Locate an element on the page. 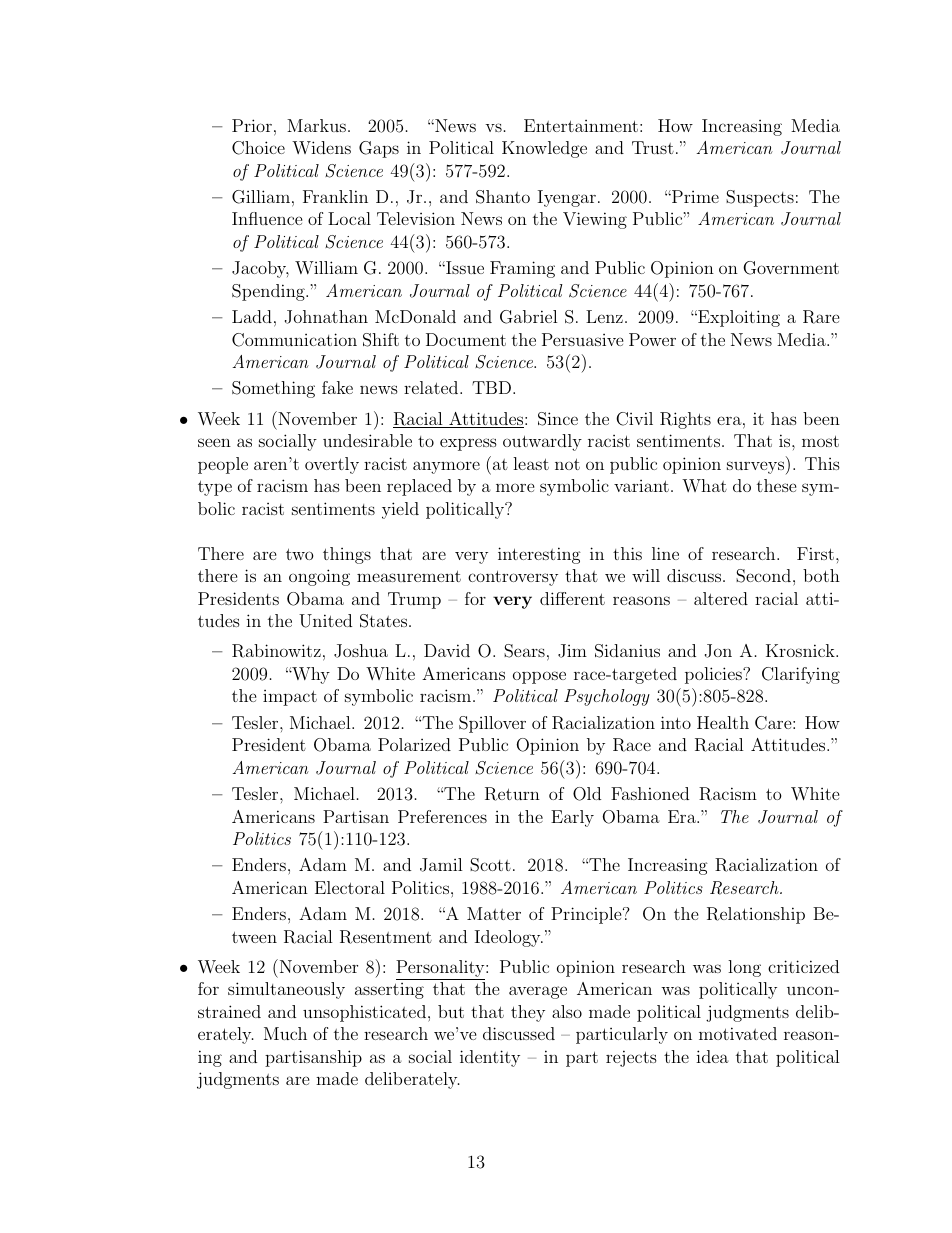  Exploiting is located at coordinates (738, 318).
